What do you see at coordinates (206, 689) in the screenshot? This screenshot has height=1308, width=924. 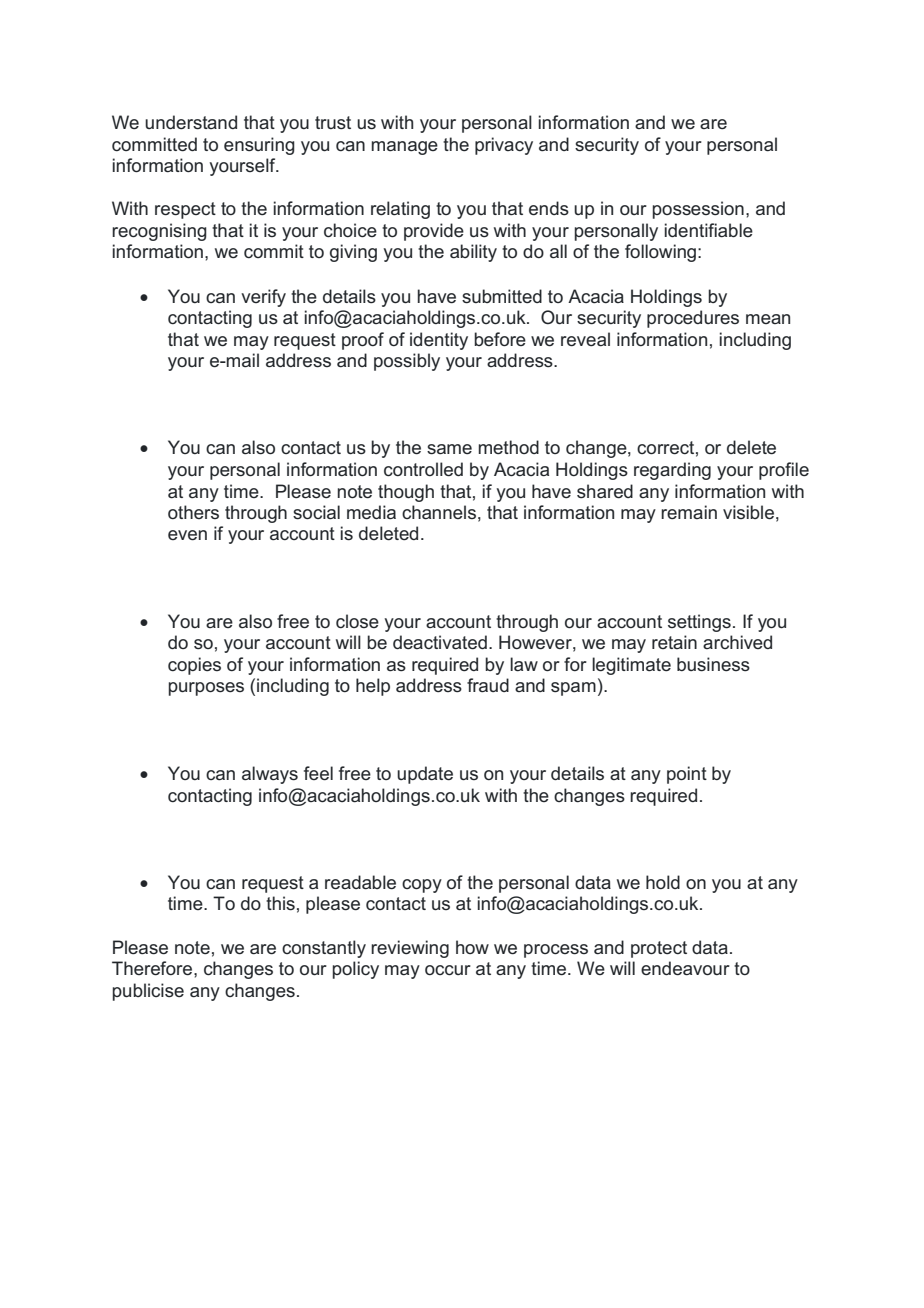 I see `purposes` at bounding box center [206, 689].
